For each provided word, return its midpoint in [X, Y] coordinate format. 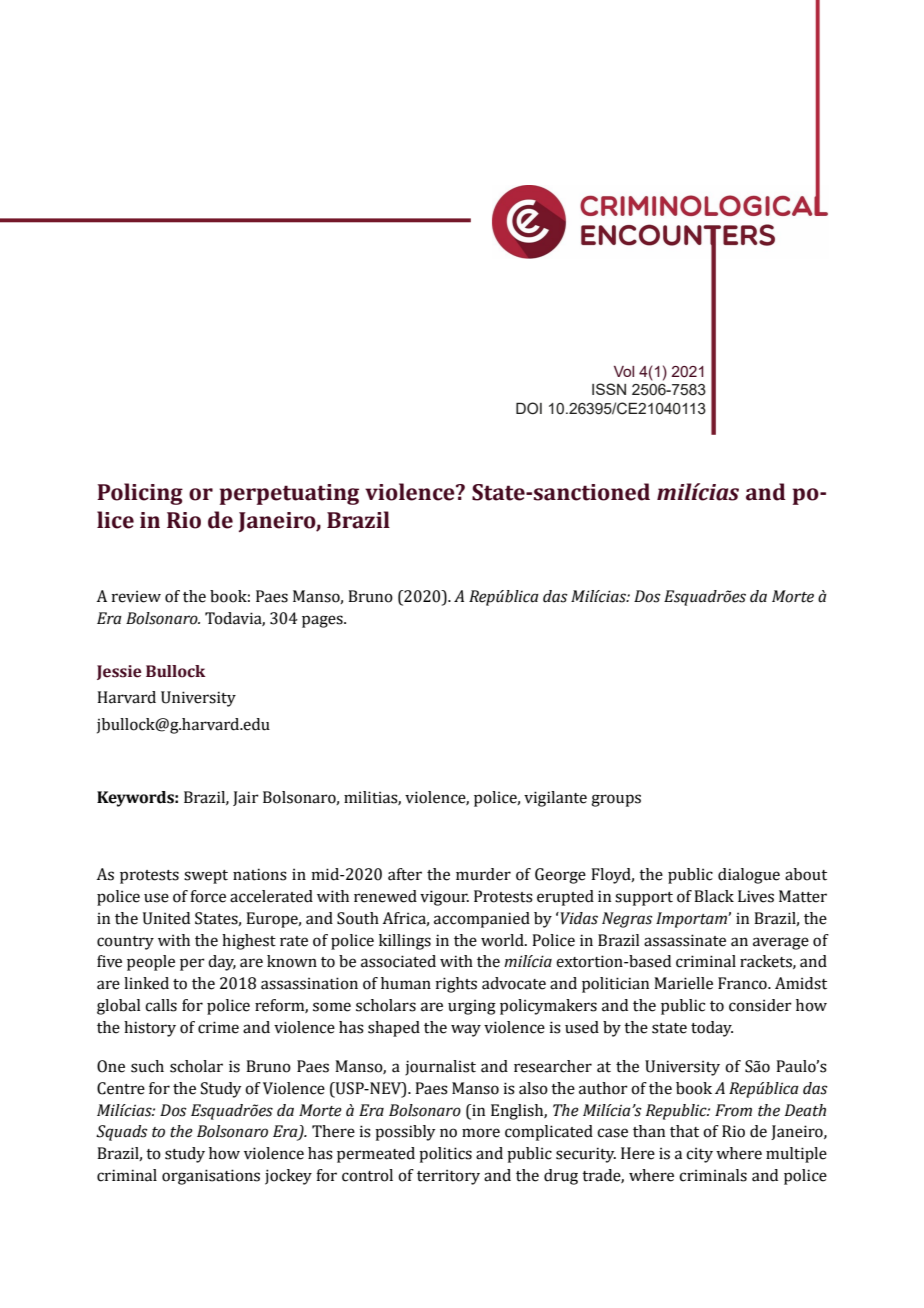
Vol [624, 371]
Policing [140, 494]
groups [616, 800]
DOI [529, 408]
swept [206, 877]
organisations [211, 1177]
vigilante [555, 799]
